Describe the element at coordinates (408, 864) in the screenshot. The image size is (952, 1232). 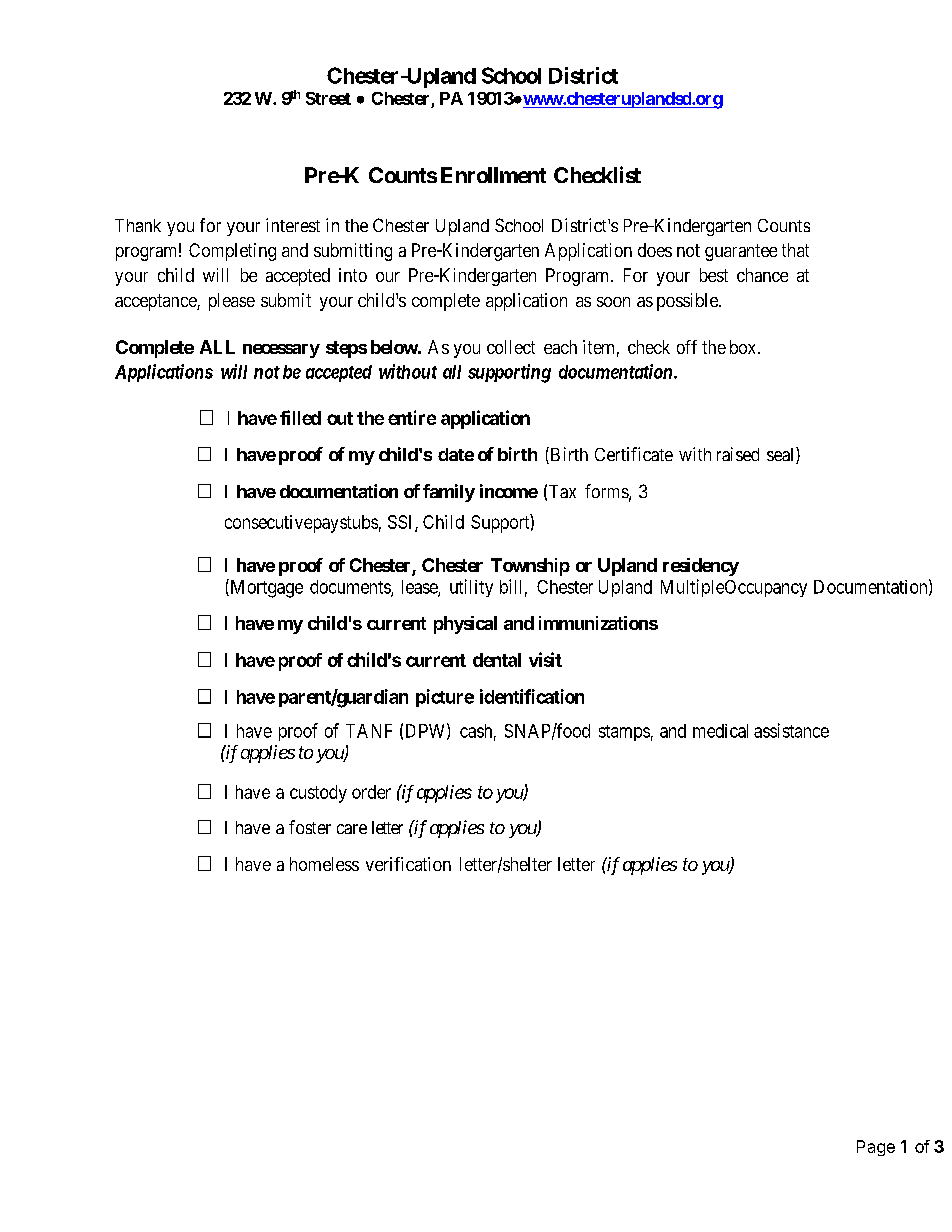
I see `verification` at that location.
